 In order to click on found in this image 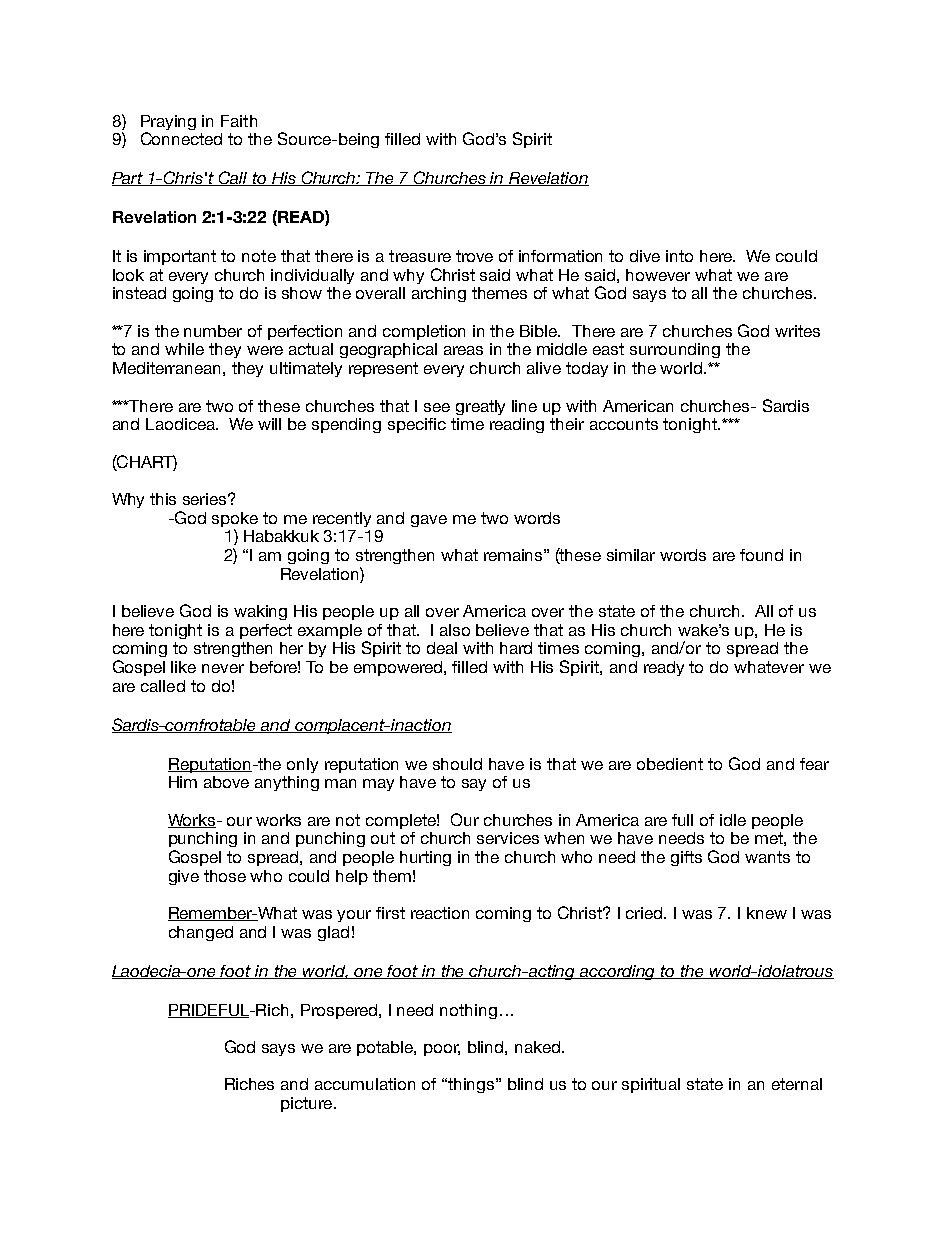, I will do `click(761, 555)`.
